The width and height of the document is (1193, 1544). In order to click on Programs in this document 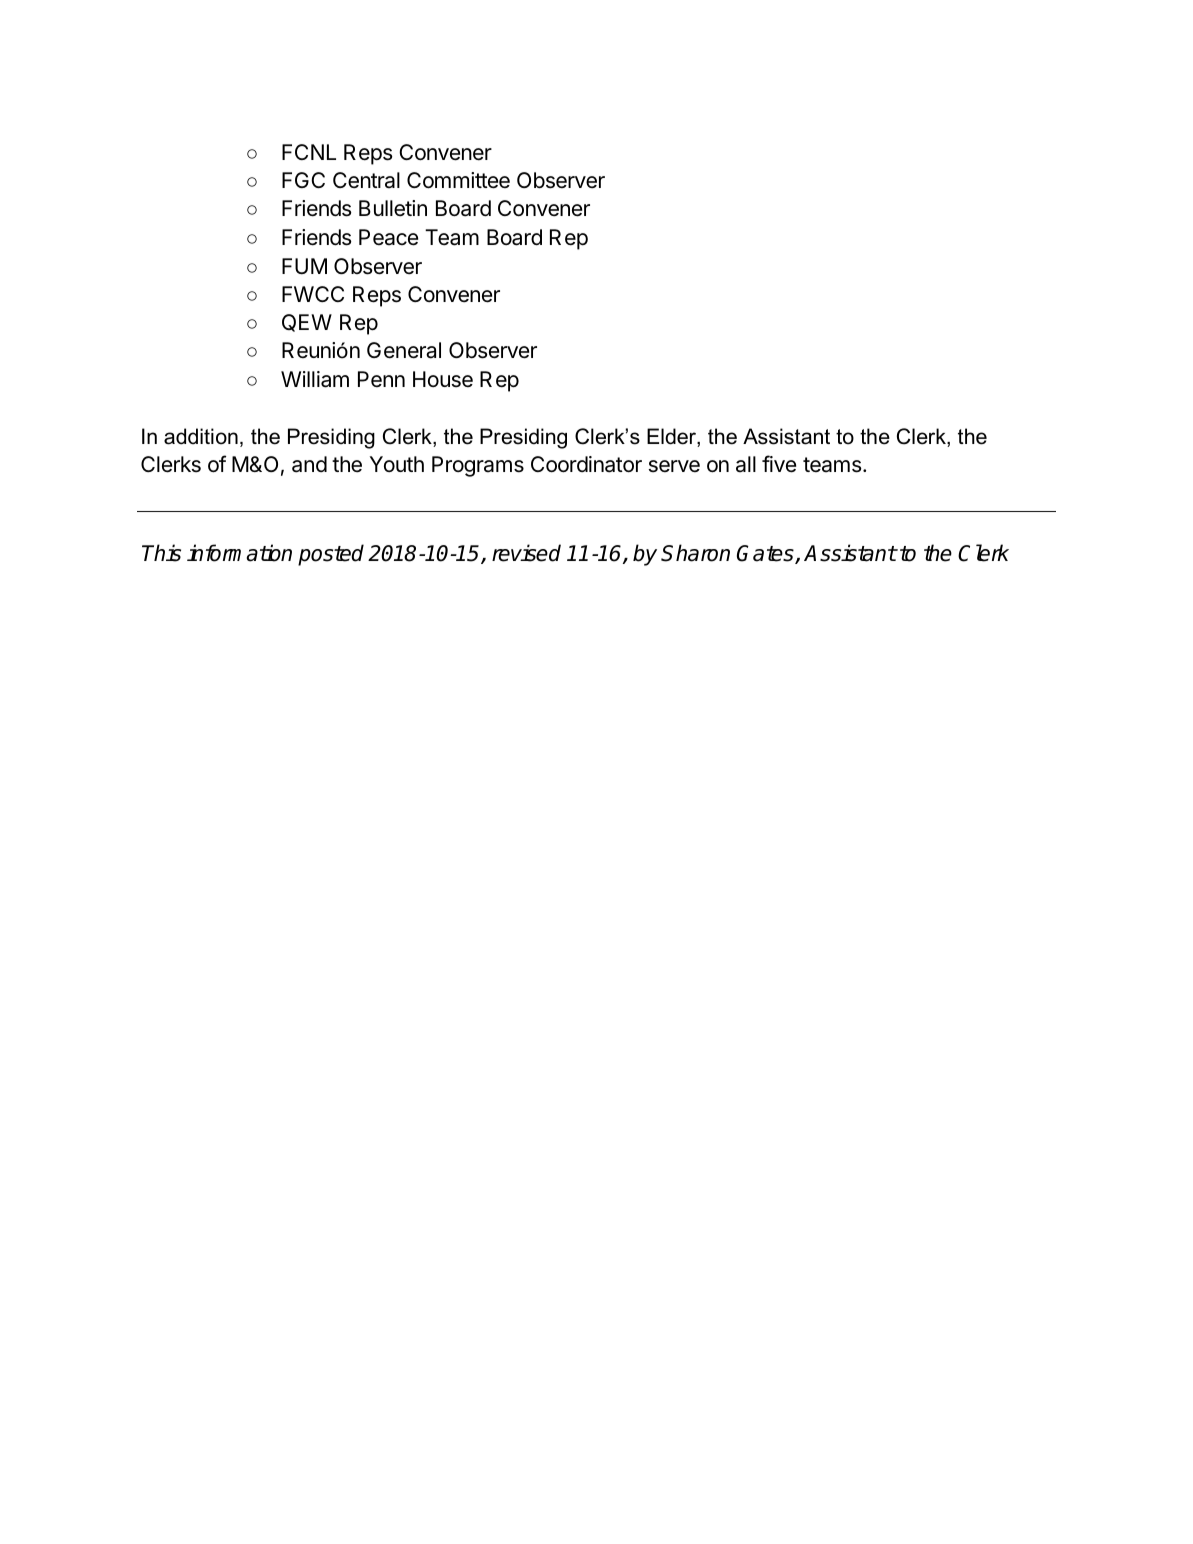, I will do `click(478, 466)`.
